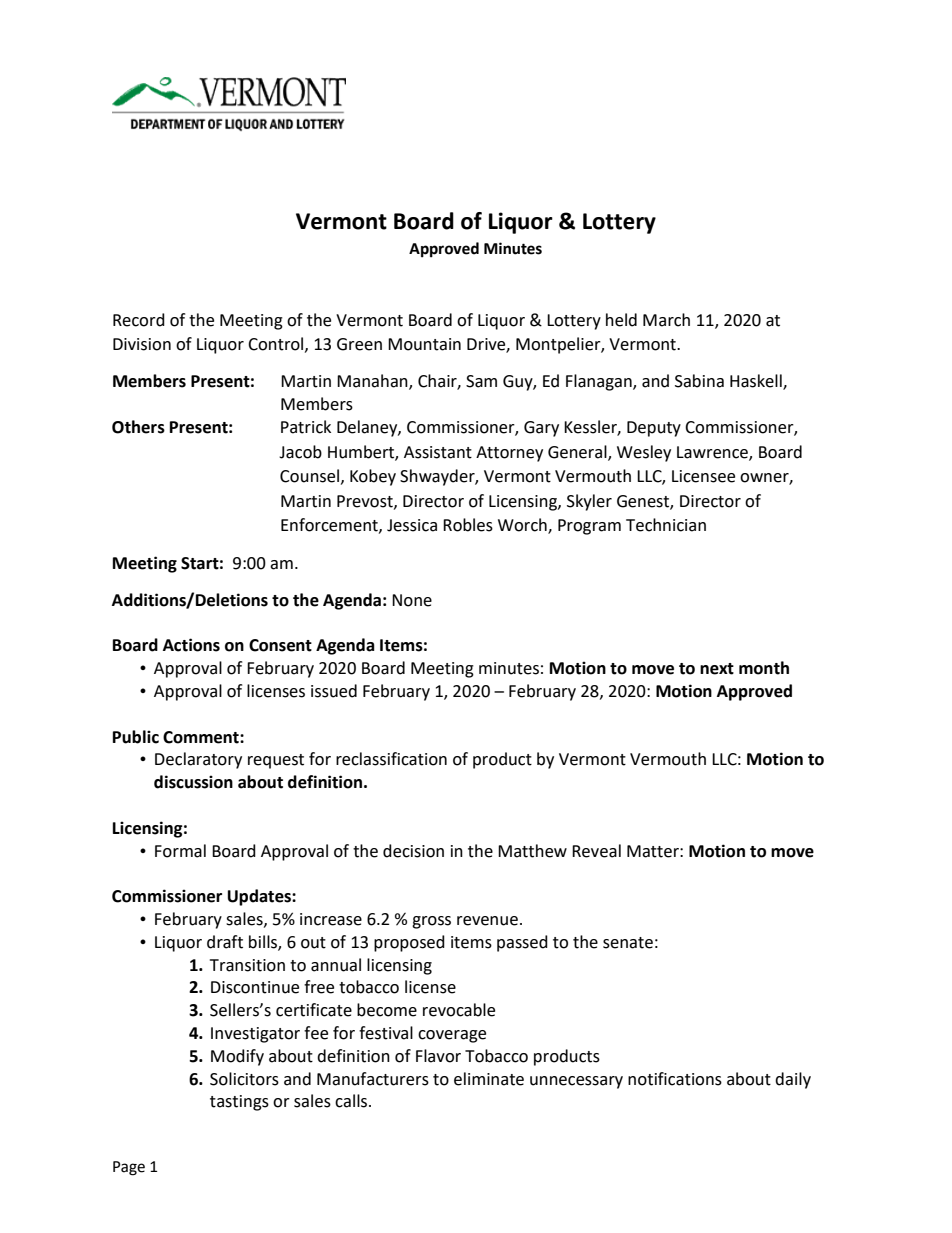 The width and height of the screenshot is (952, 1233). I want to click on next, so click(717, 669).
